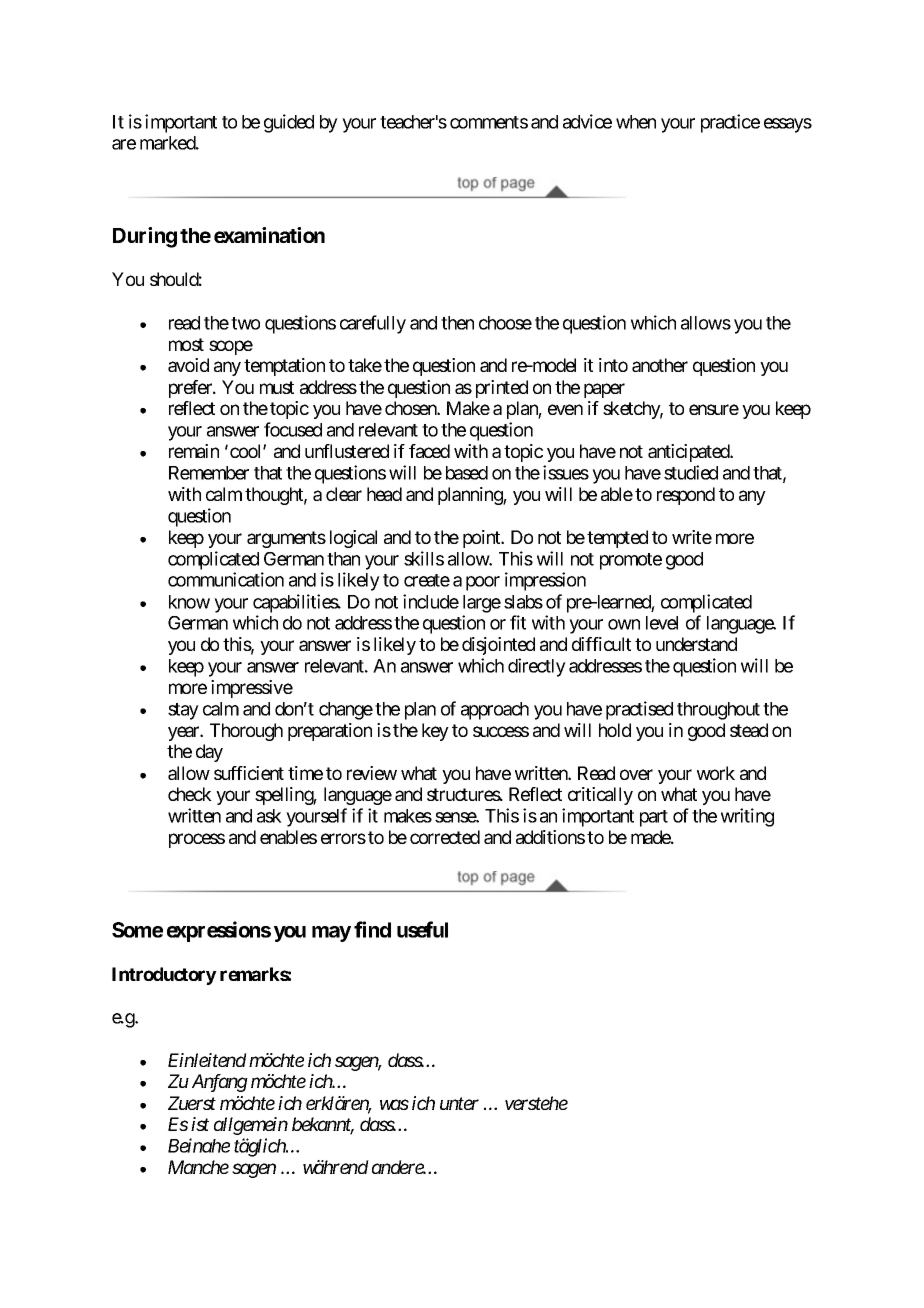 This screenshot has width=924, height=1308. Describe the element at coordinates (636, 122) in the screenshot. I see `when` at that location.
